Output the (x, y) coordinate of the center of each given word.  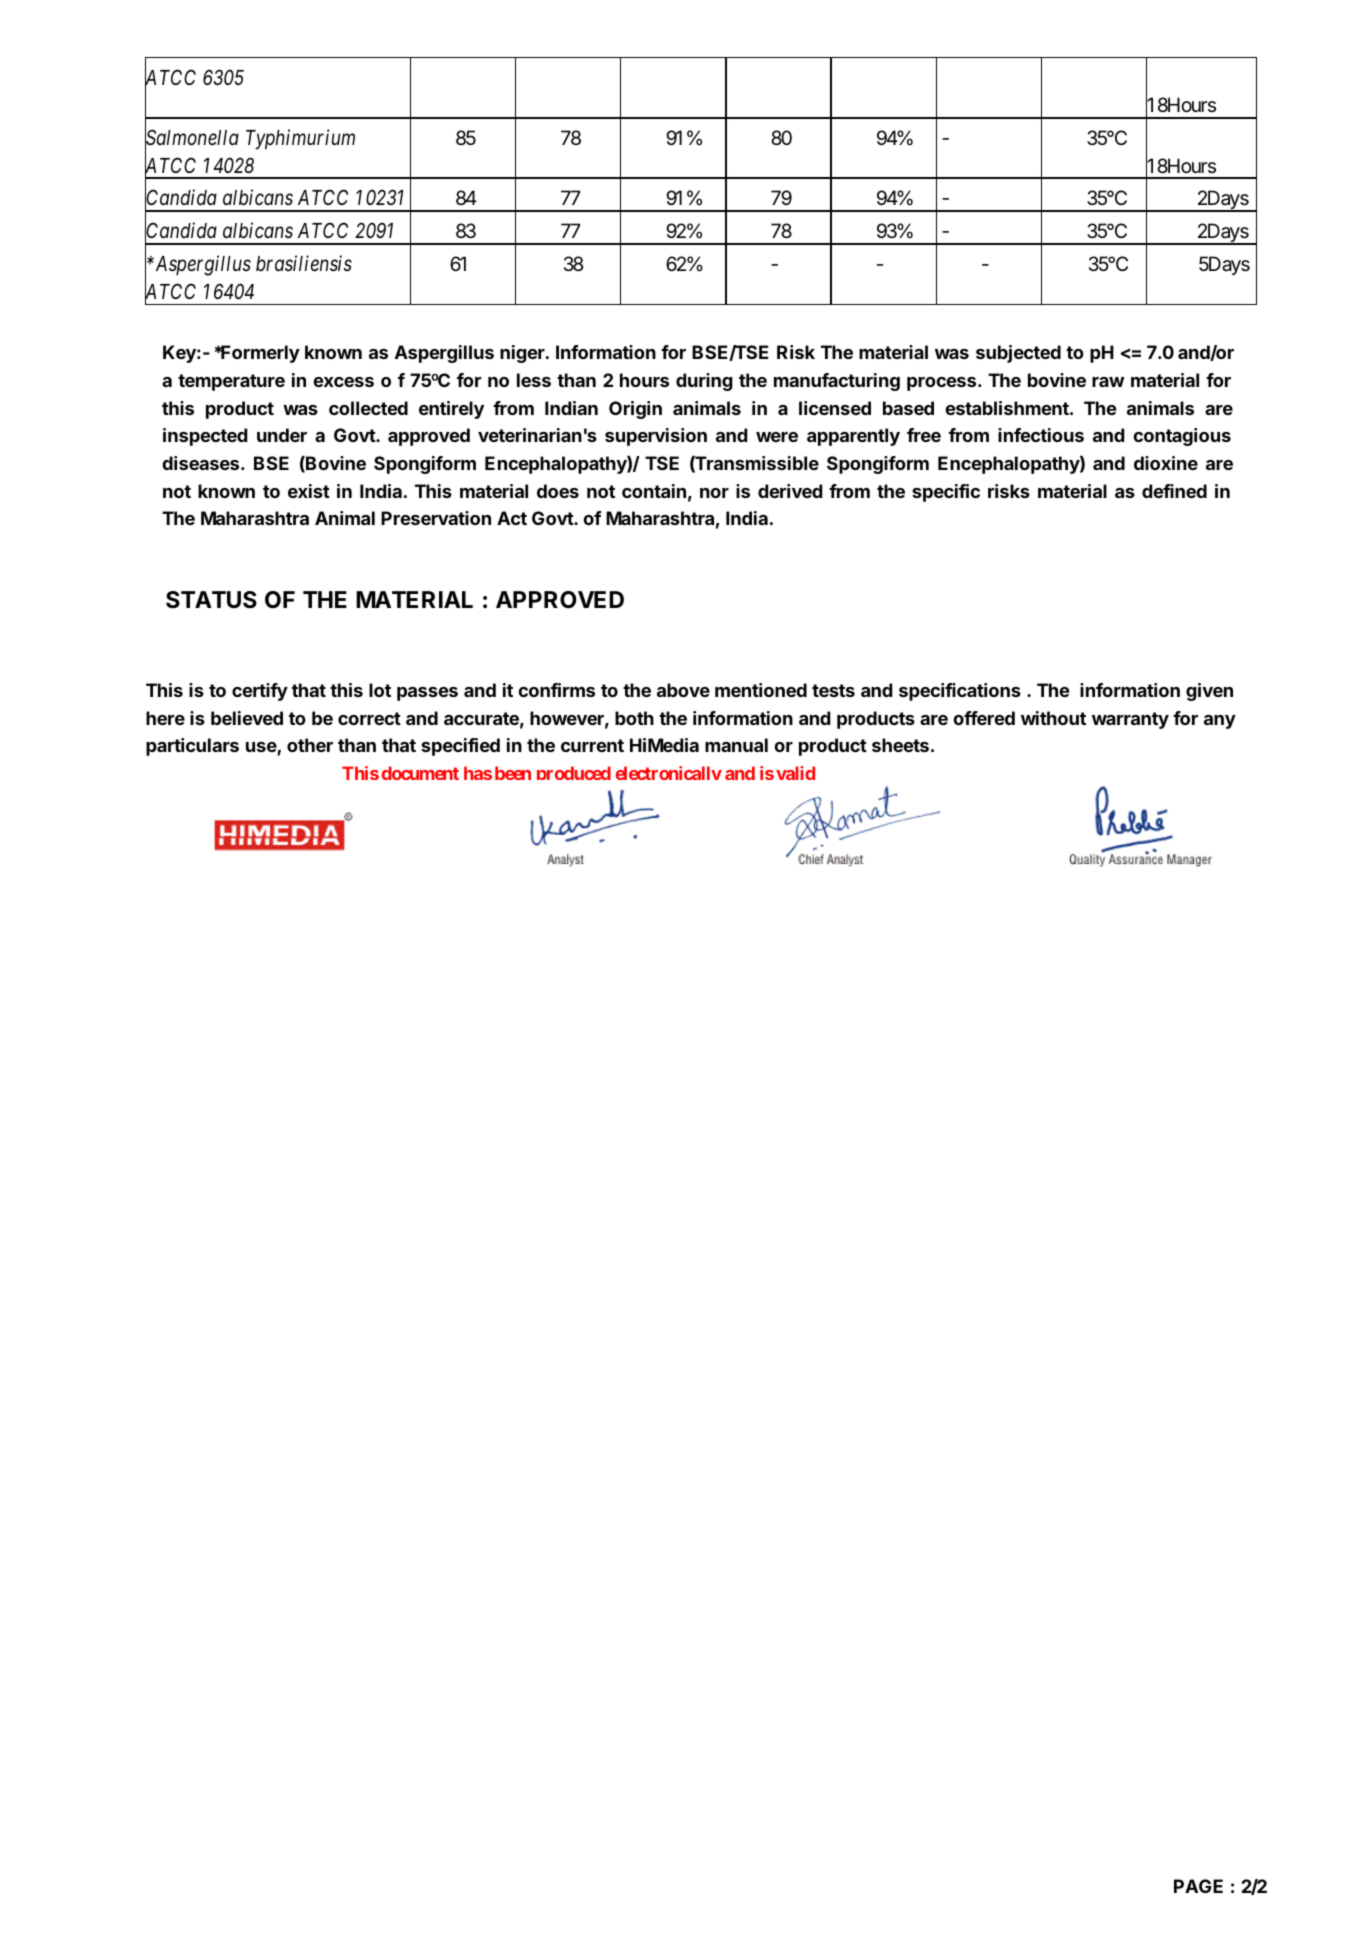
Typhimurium (300, 139)
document (420, 773)
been (513, 773)
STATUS (211, 600)
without (1053, 718)
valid (795, 773)
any (1220, 722)
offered (984, 718)
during (704, 382)
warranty (1130, 720)
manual (736, 745)
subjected (1018, 354)
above (683, 690)
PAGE (1198, 1886)
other (310, 745)
